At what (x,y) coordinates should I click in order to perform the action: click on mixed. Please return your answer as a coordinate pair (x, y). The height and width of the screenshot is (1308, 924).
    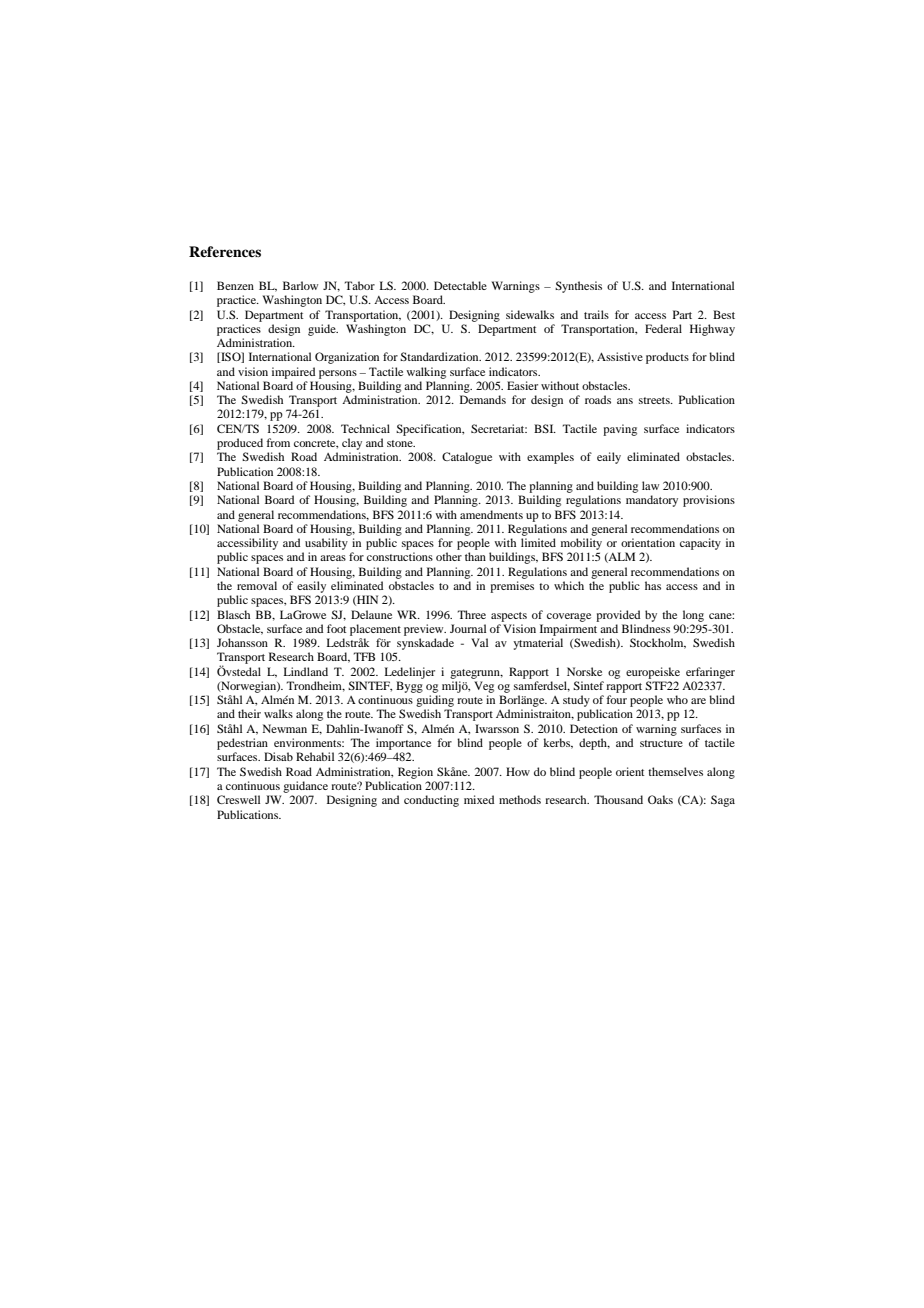
    Looking at the image, I should click on (479, 799).
